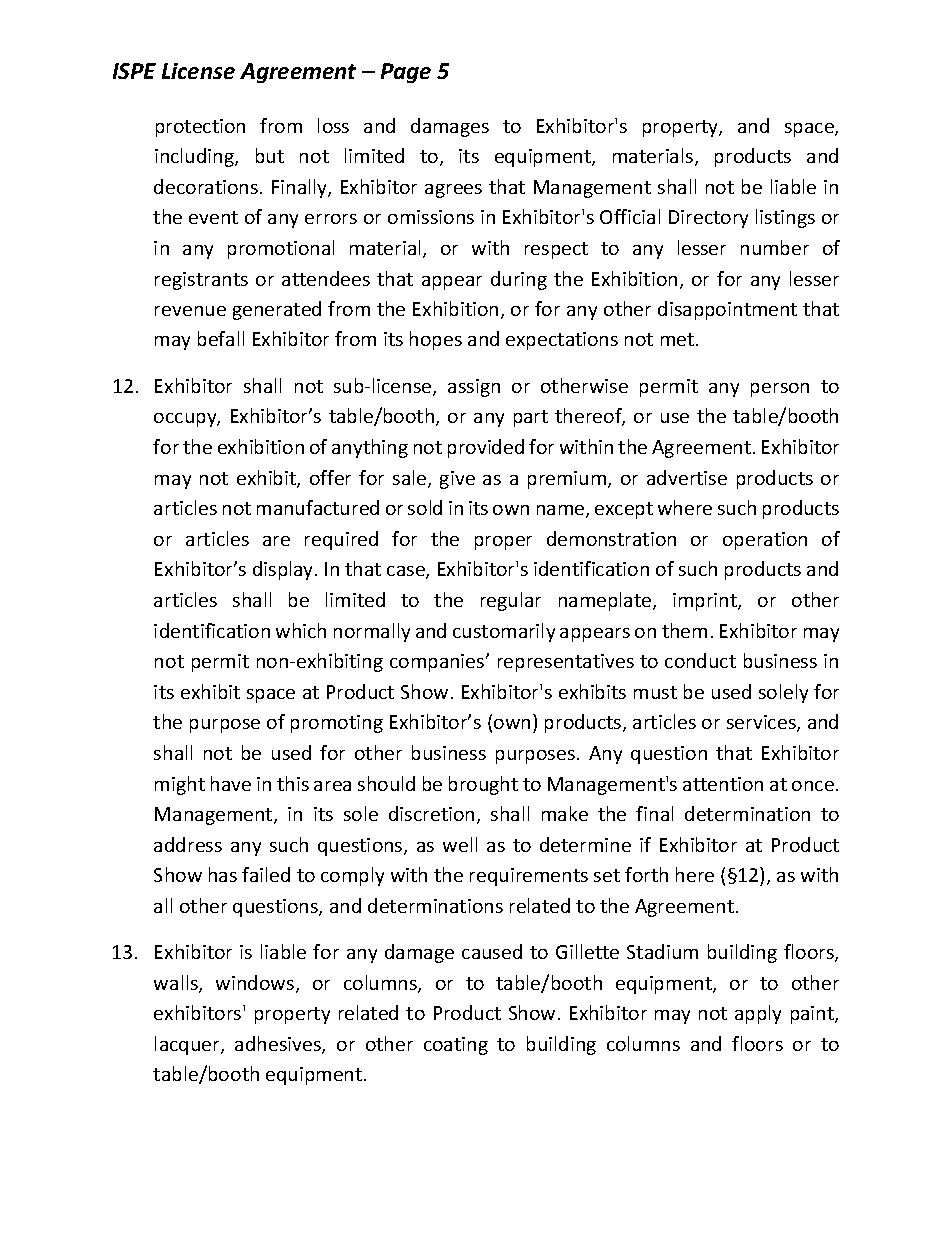 This screenshot has width=952, height=1233. I want to click on advertise, so click(687, 477).
